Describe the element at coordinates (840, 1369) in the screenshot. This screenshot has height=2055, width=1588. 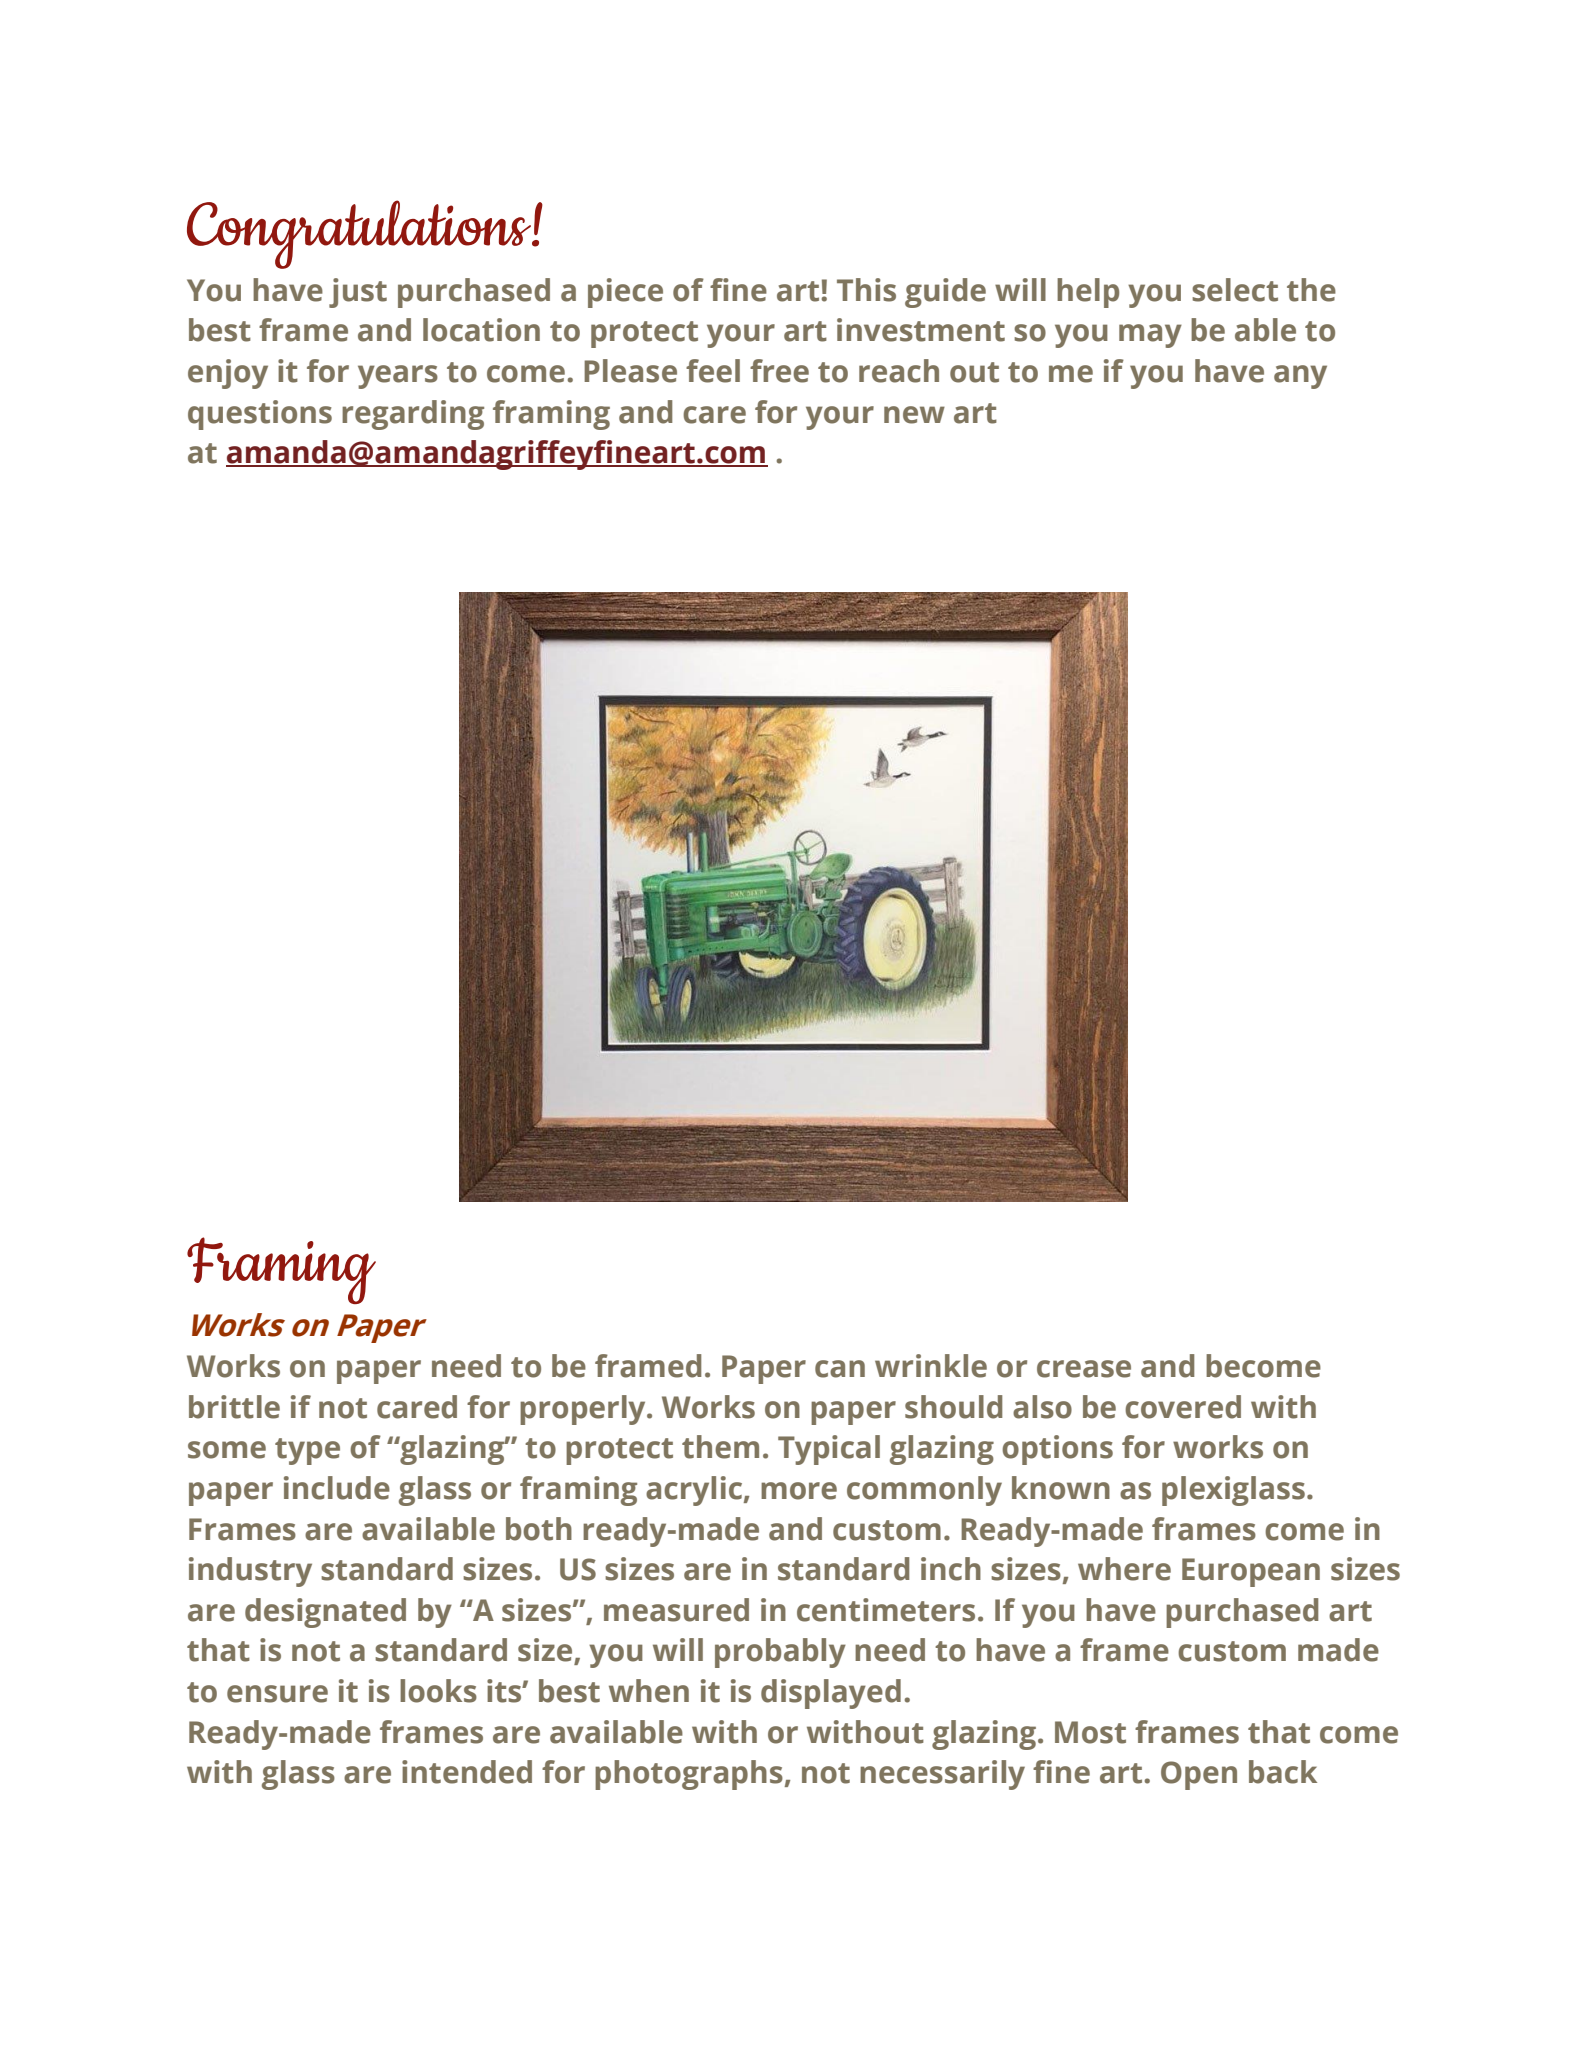
I see `can` at that location.
